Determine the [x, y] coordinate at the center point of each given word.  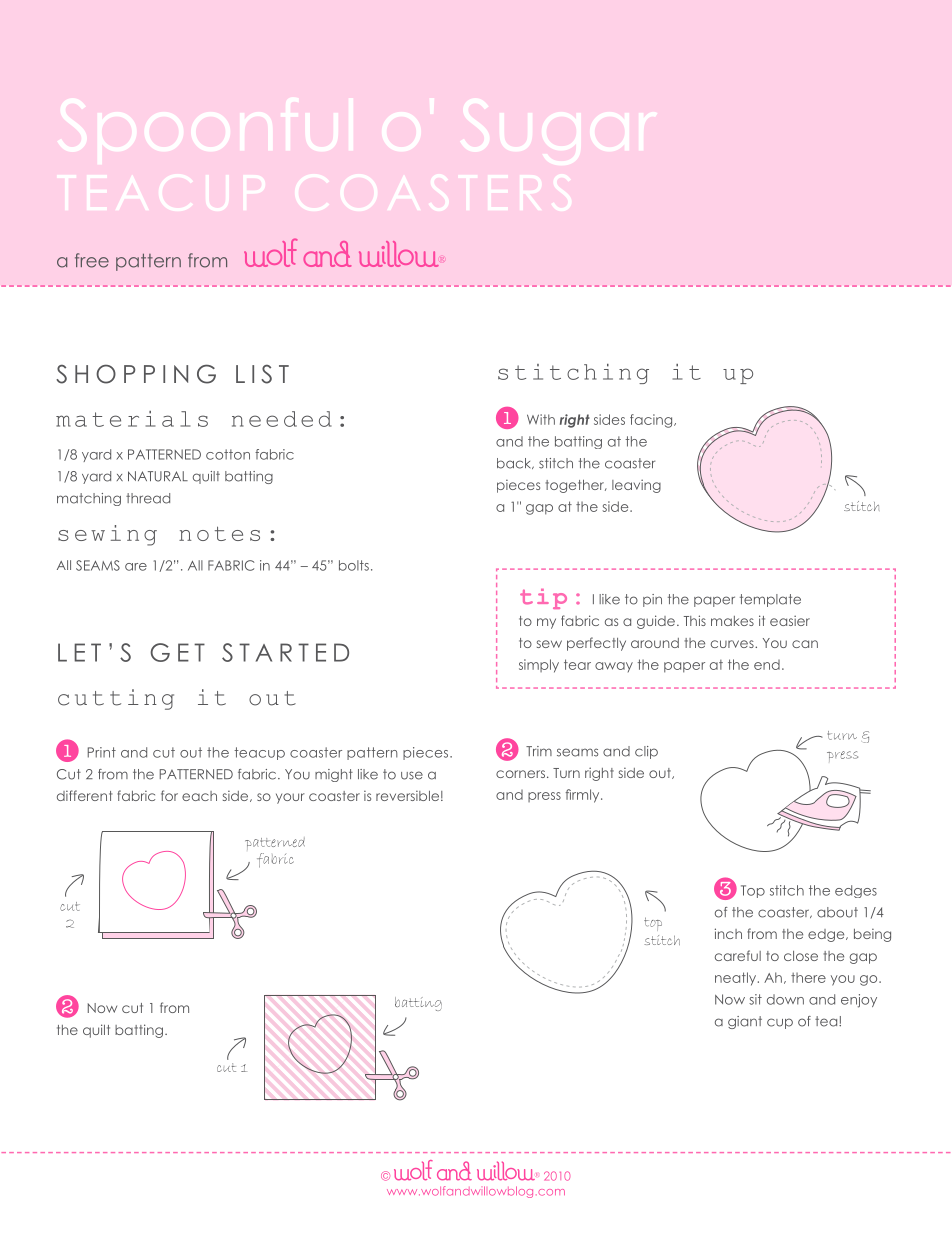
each [199, 796]
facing [652, 421]
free [92, 260]
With [541, 419]
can [805, 644]
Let [79, 652]
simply [539, 666]
